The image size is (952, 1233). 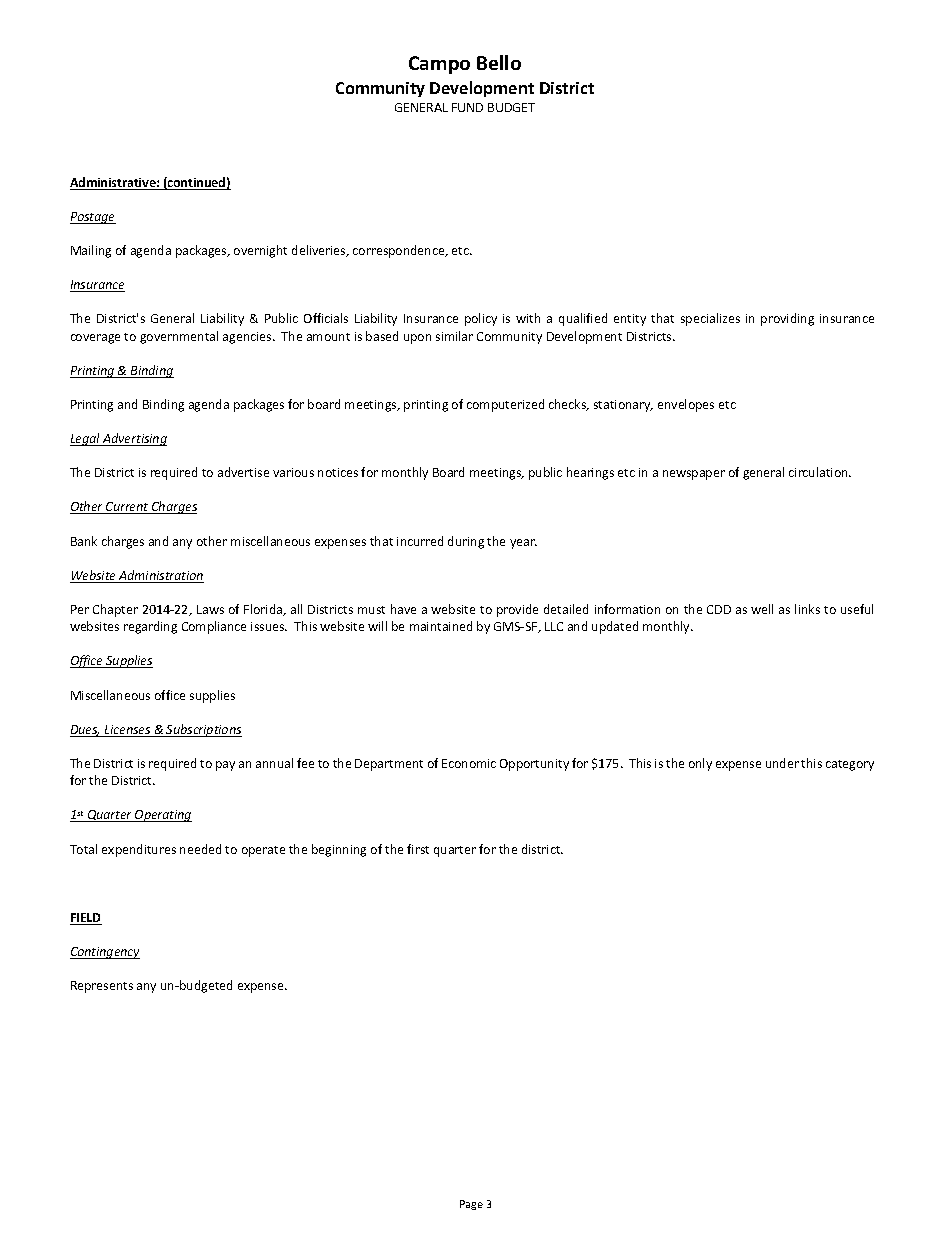 I want to click on Bello, so click(x=499, y=62).
